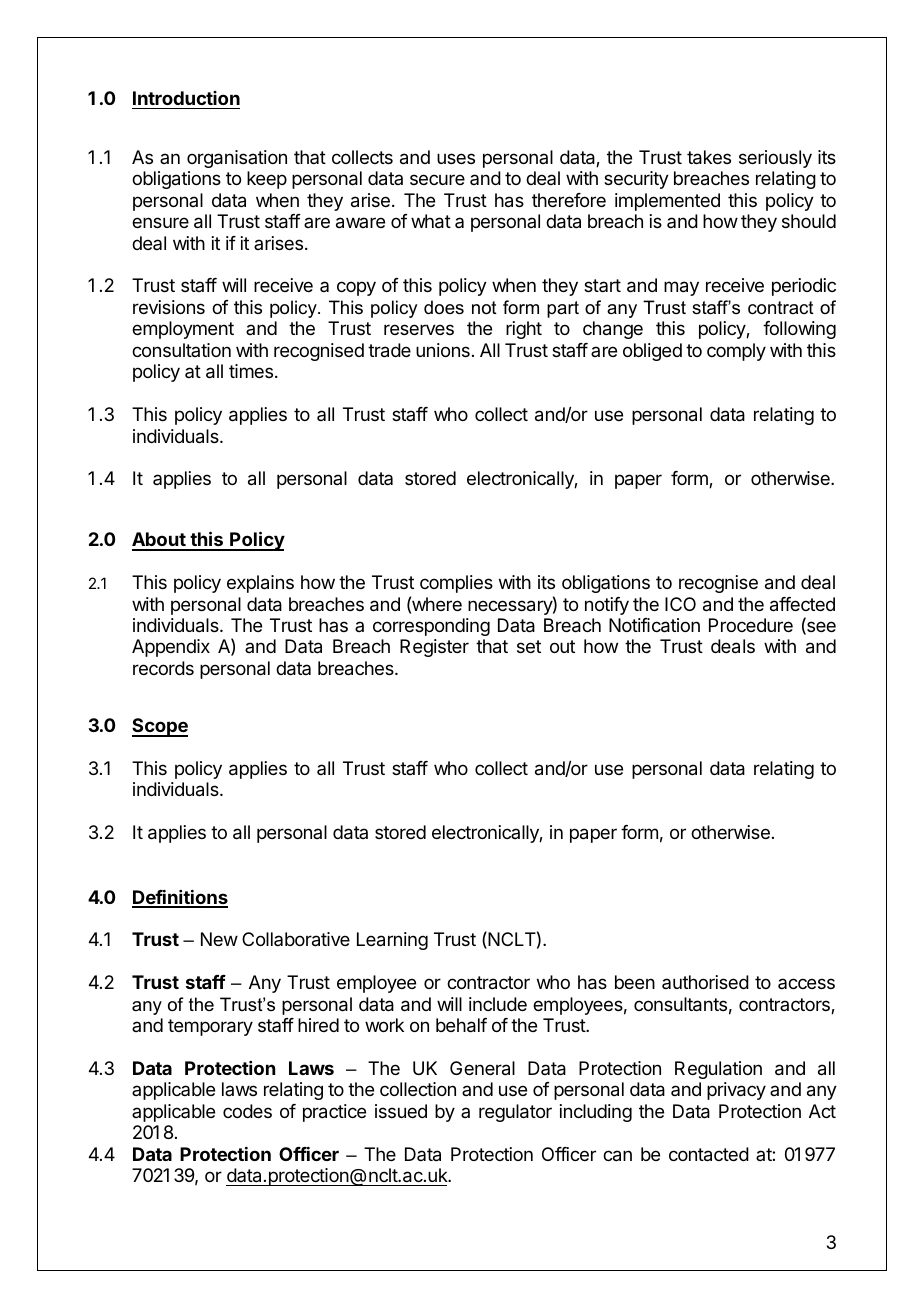 The height and width of the screenshot is (1308, 924). I want to click on takes, so click(709, 157).
